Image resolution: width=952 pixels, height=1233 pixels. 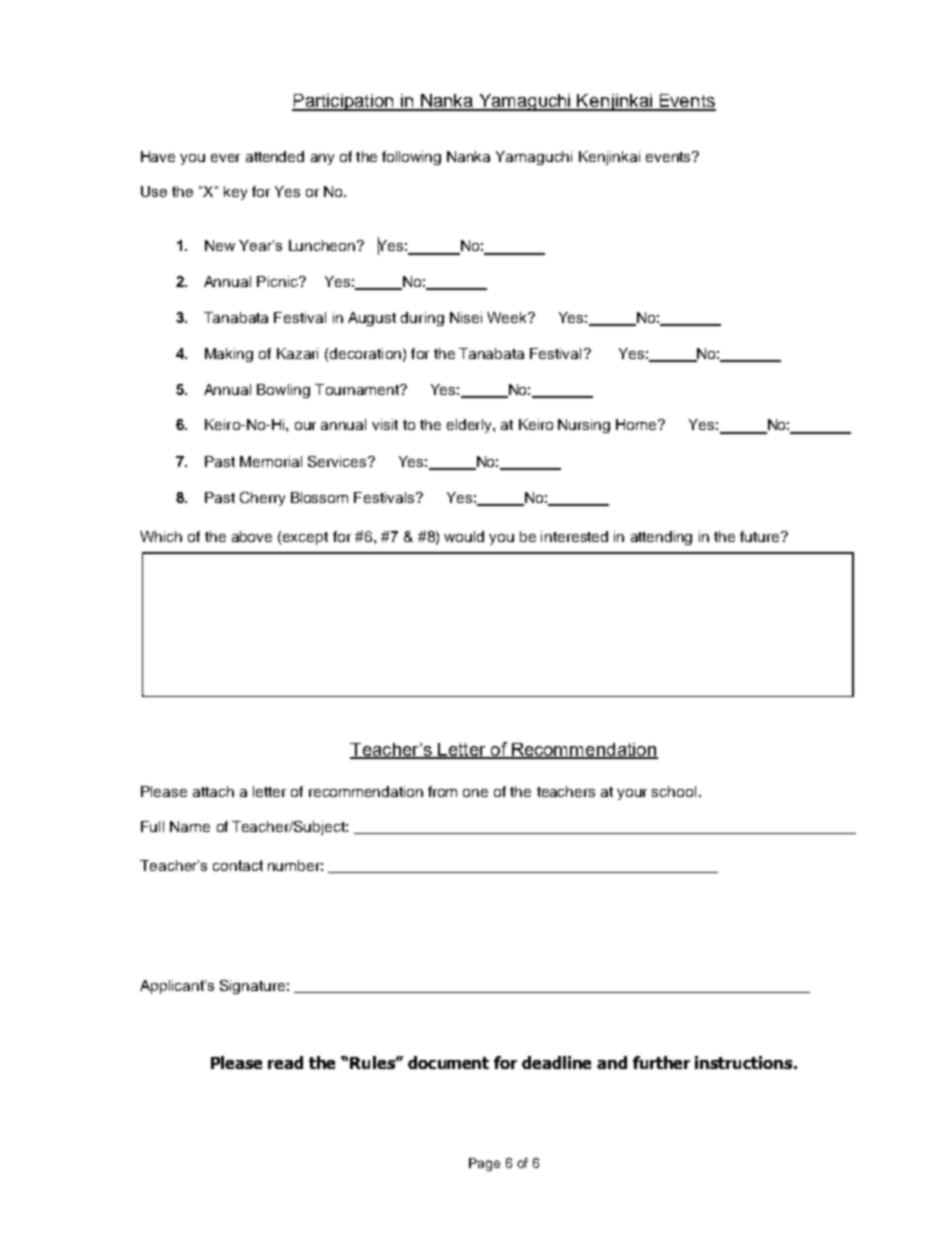 I want to click on above, so click(x=252, y=536).
